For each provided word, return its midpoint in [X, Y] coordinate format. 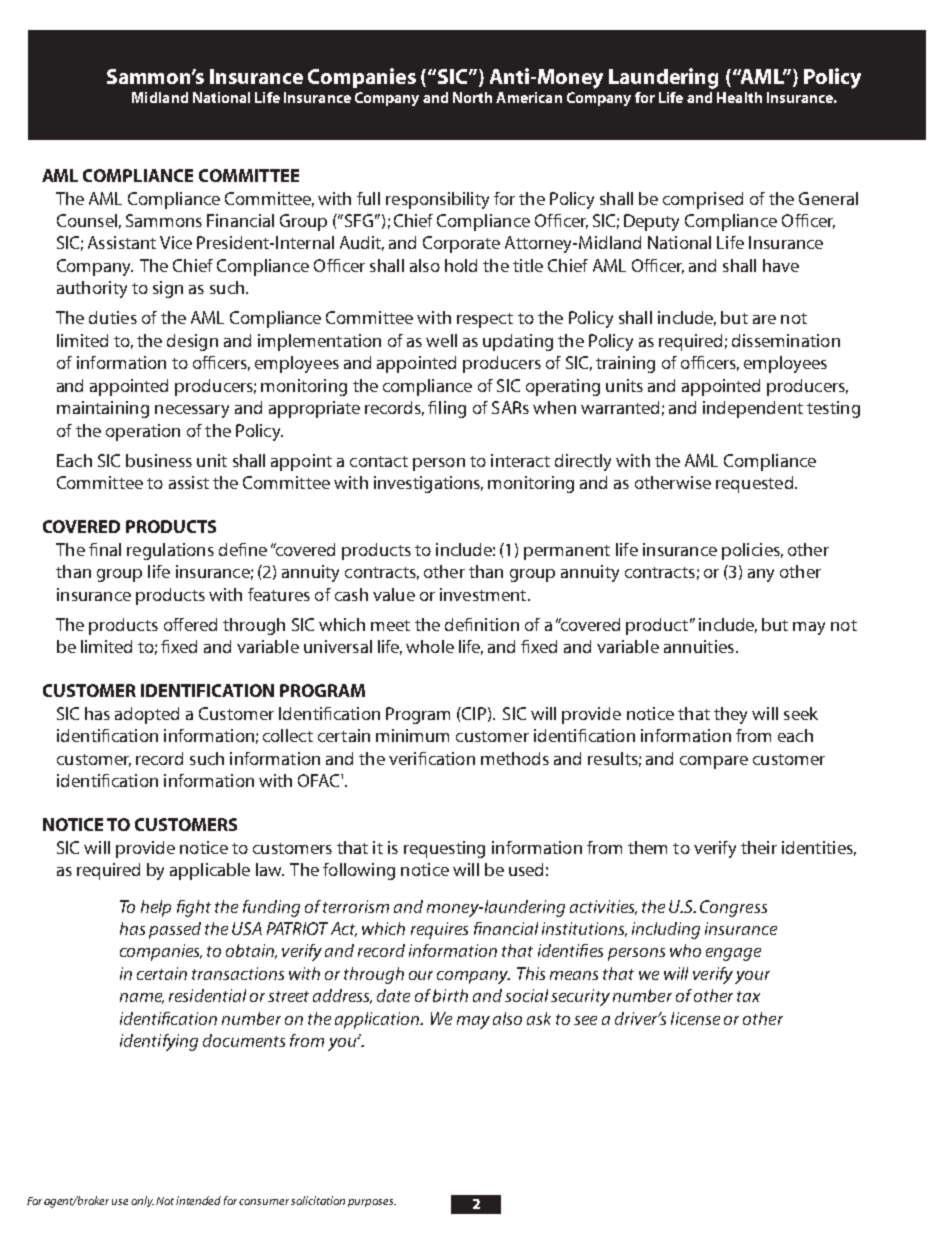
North [472, 97]
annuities [699, 646]
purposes [372, 1203]
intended [198, 1200]
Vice [176, 242]
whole [430, 646]
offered [190, 624]
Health [739, 97]
